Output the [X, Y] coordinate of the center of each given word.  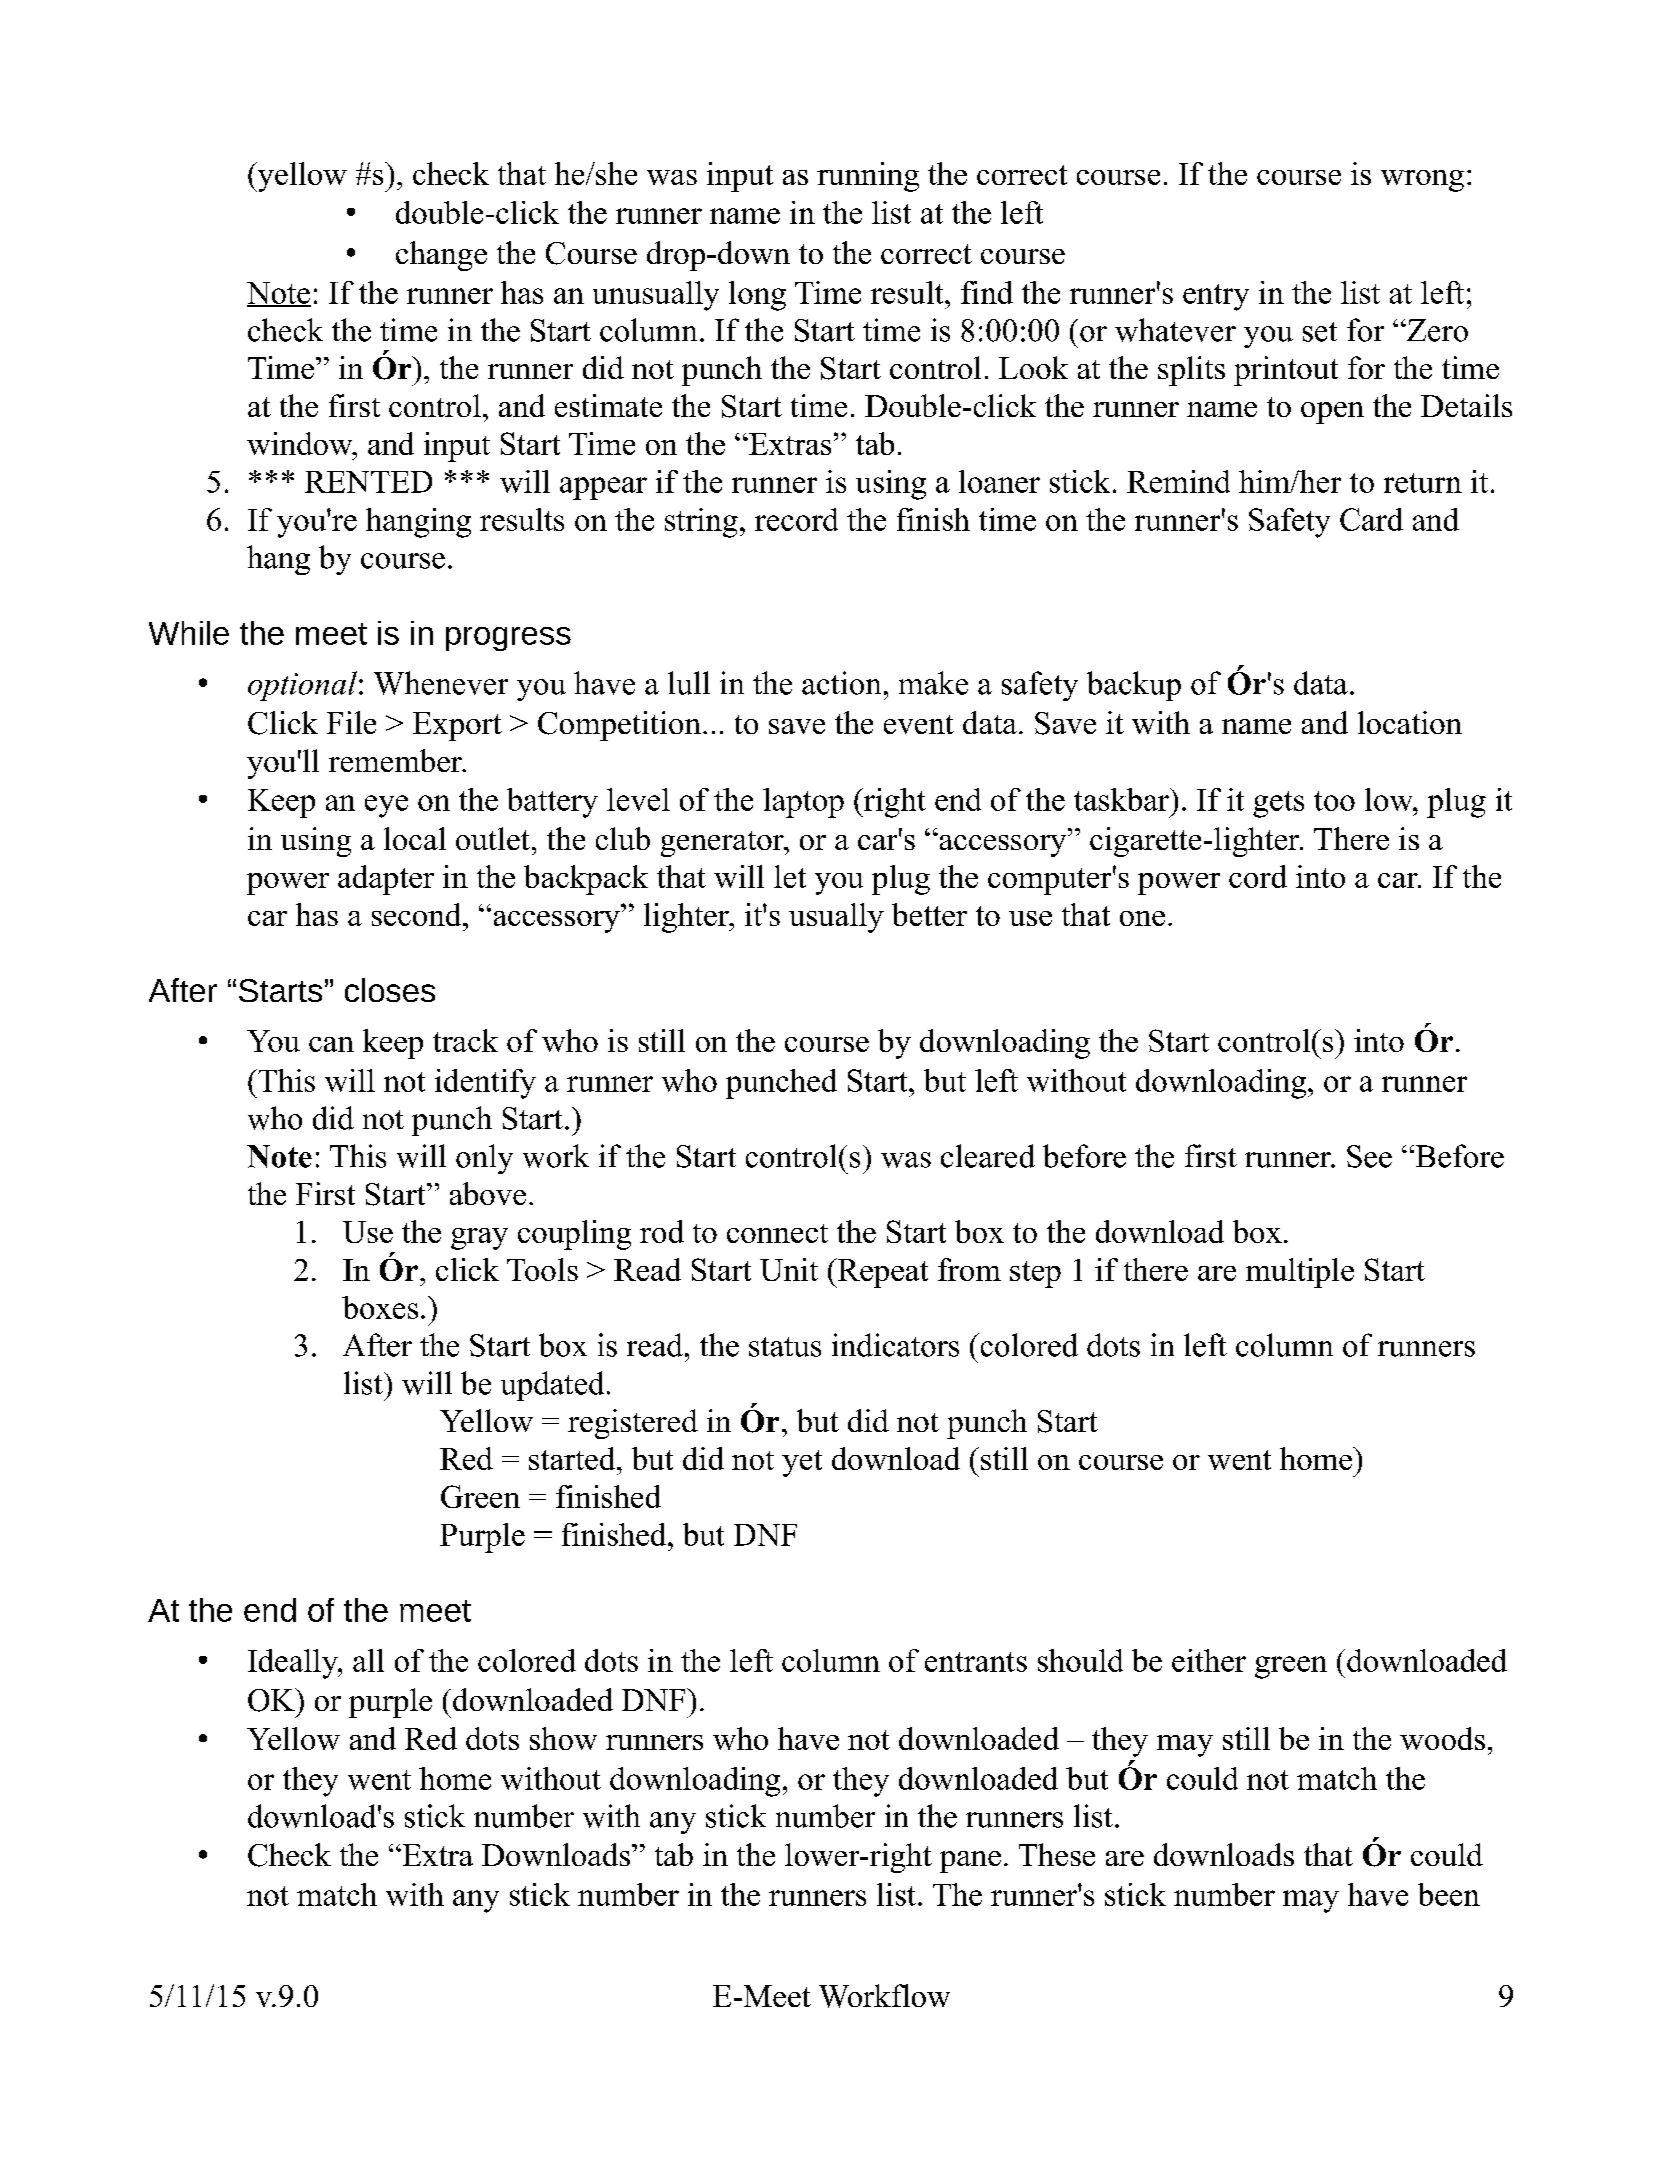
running [868, 177]
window [301, 443]
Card [1371, 519]
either [1209, 1660]
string [701, 523]
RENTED [368, 482]
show [563, 1738]
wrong [1422, 181]
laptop [803, 803]
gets [1278, 804]
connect [777, 1233]
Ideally [294, 1664]
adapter [386, 880]
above [488, 1193]
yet [802, 1463]
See [1369, 1156]
